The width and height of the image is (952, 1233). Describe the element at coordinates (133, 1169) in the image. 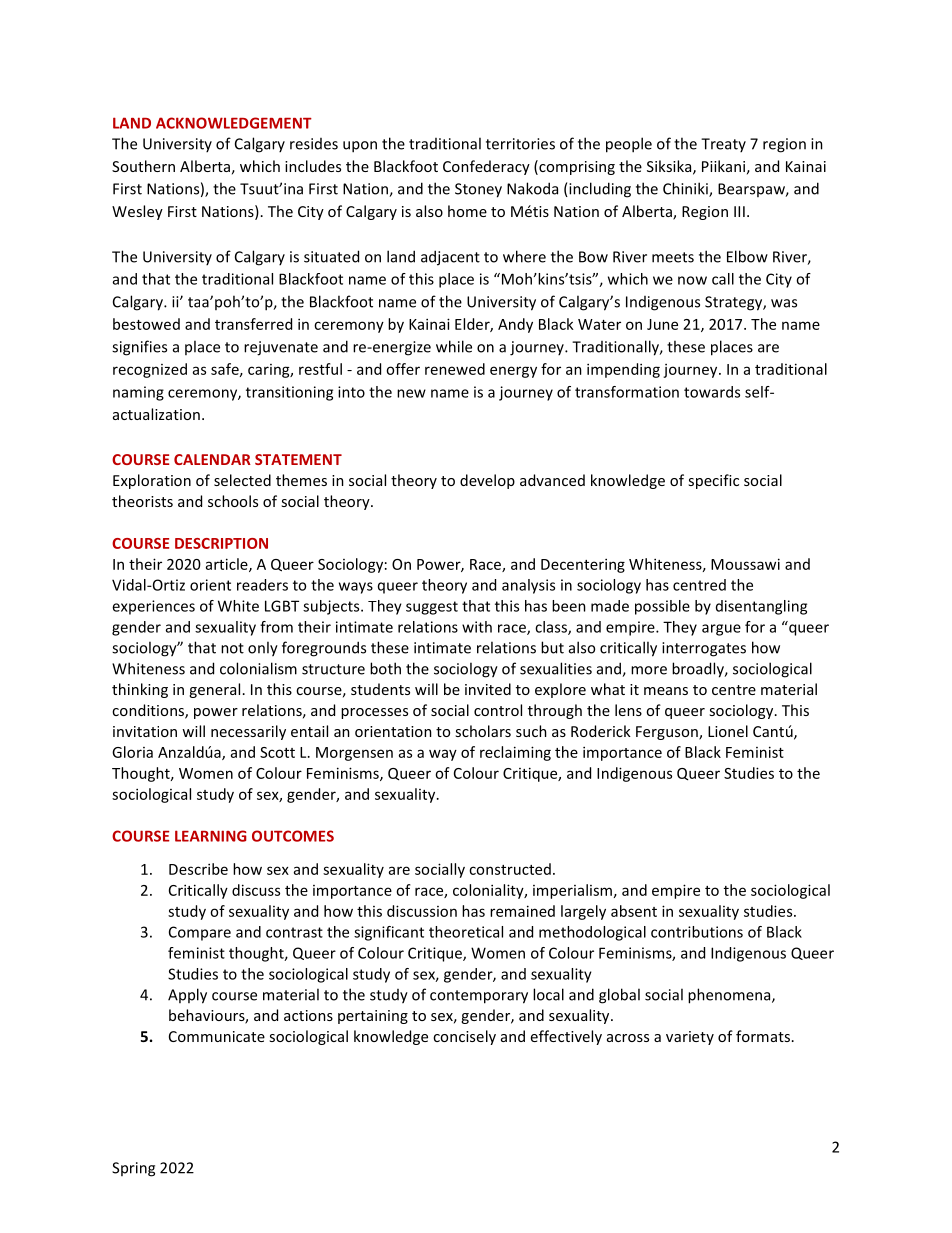

I see `Spring` at that location.
